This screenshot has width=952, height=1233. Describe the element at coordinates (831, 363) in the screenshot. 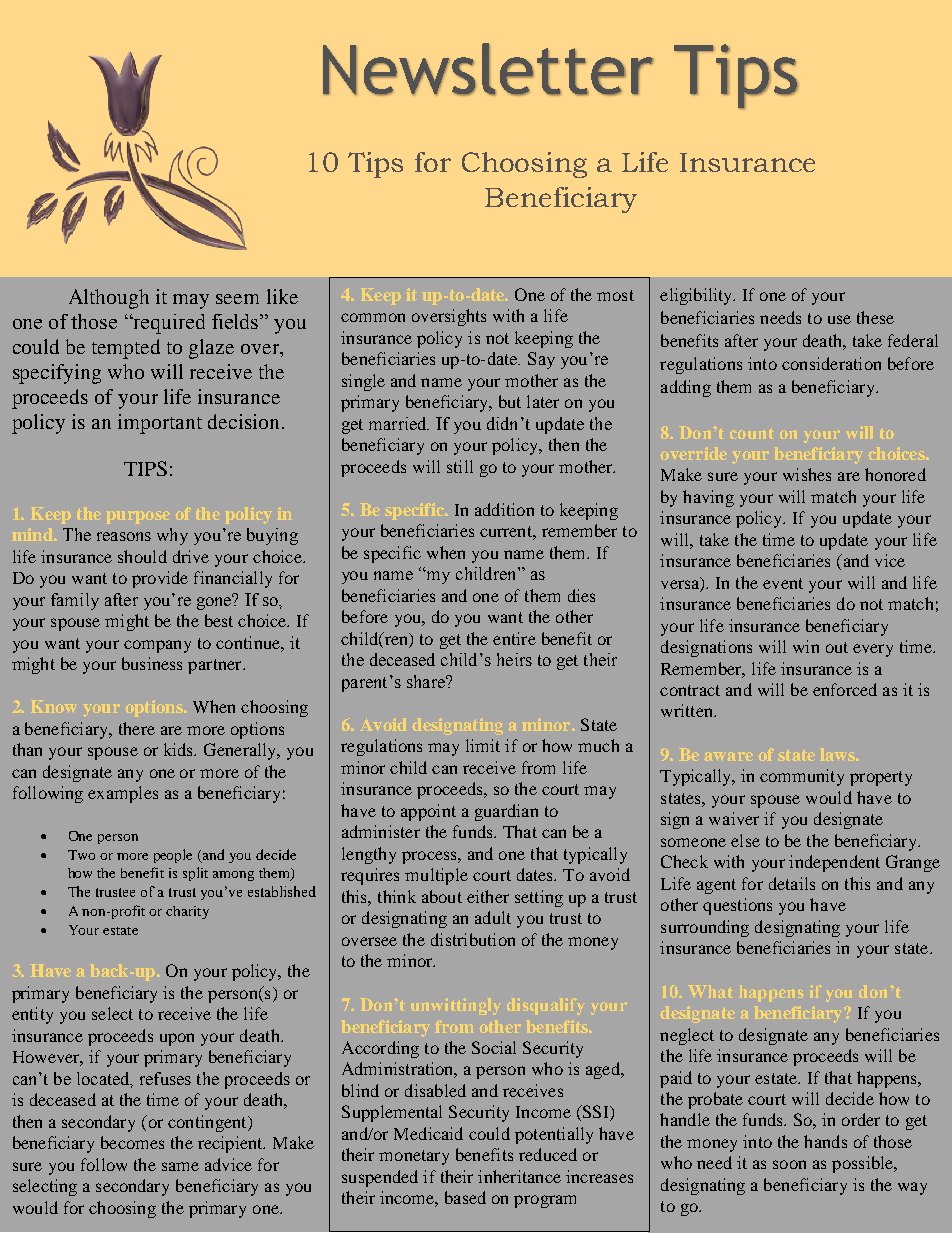

I see `consideration` at that location.
